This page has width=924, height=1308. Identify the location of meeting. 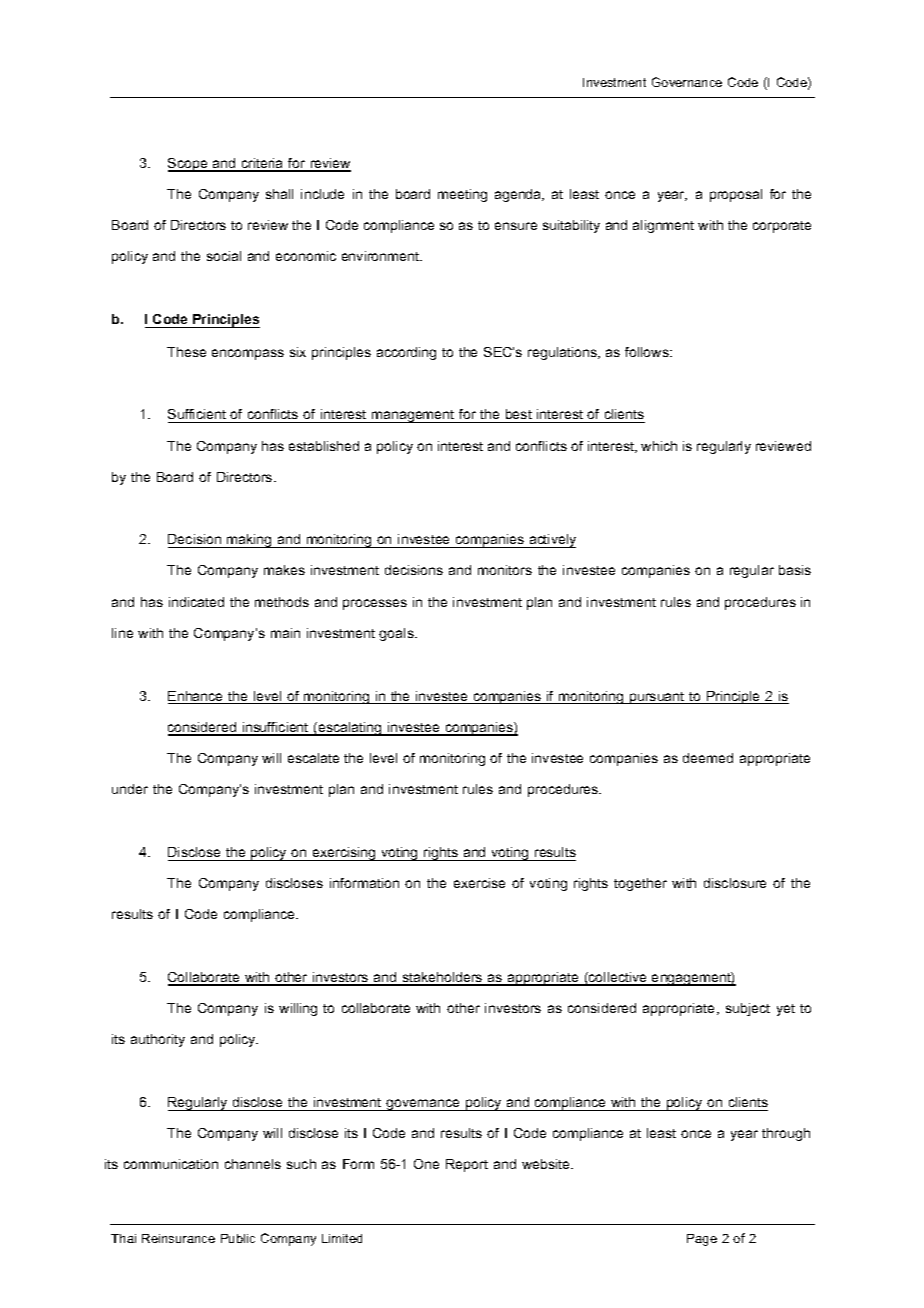
(462, 195).
